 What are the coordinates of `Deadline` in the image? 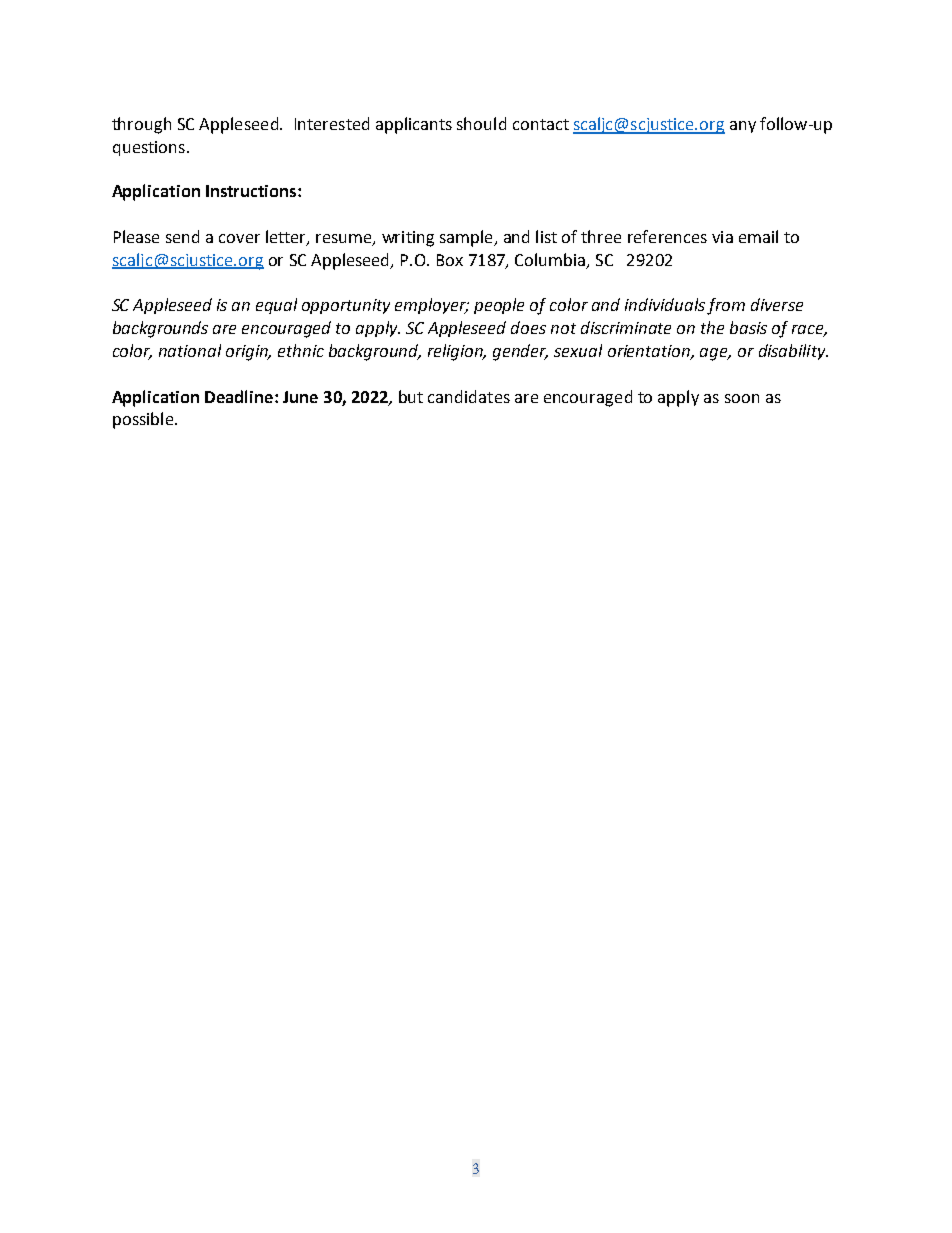 It's located at (240, 396).
